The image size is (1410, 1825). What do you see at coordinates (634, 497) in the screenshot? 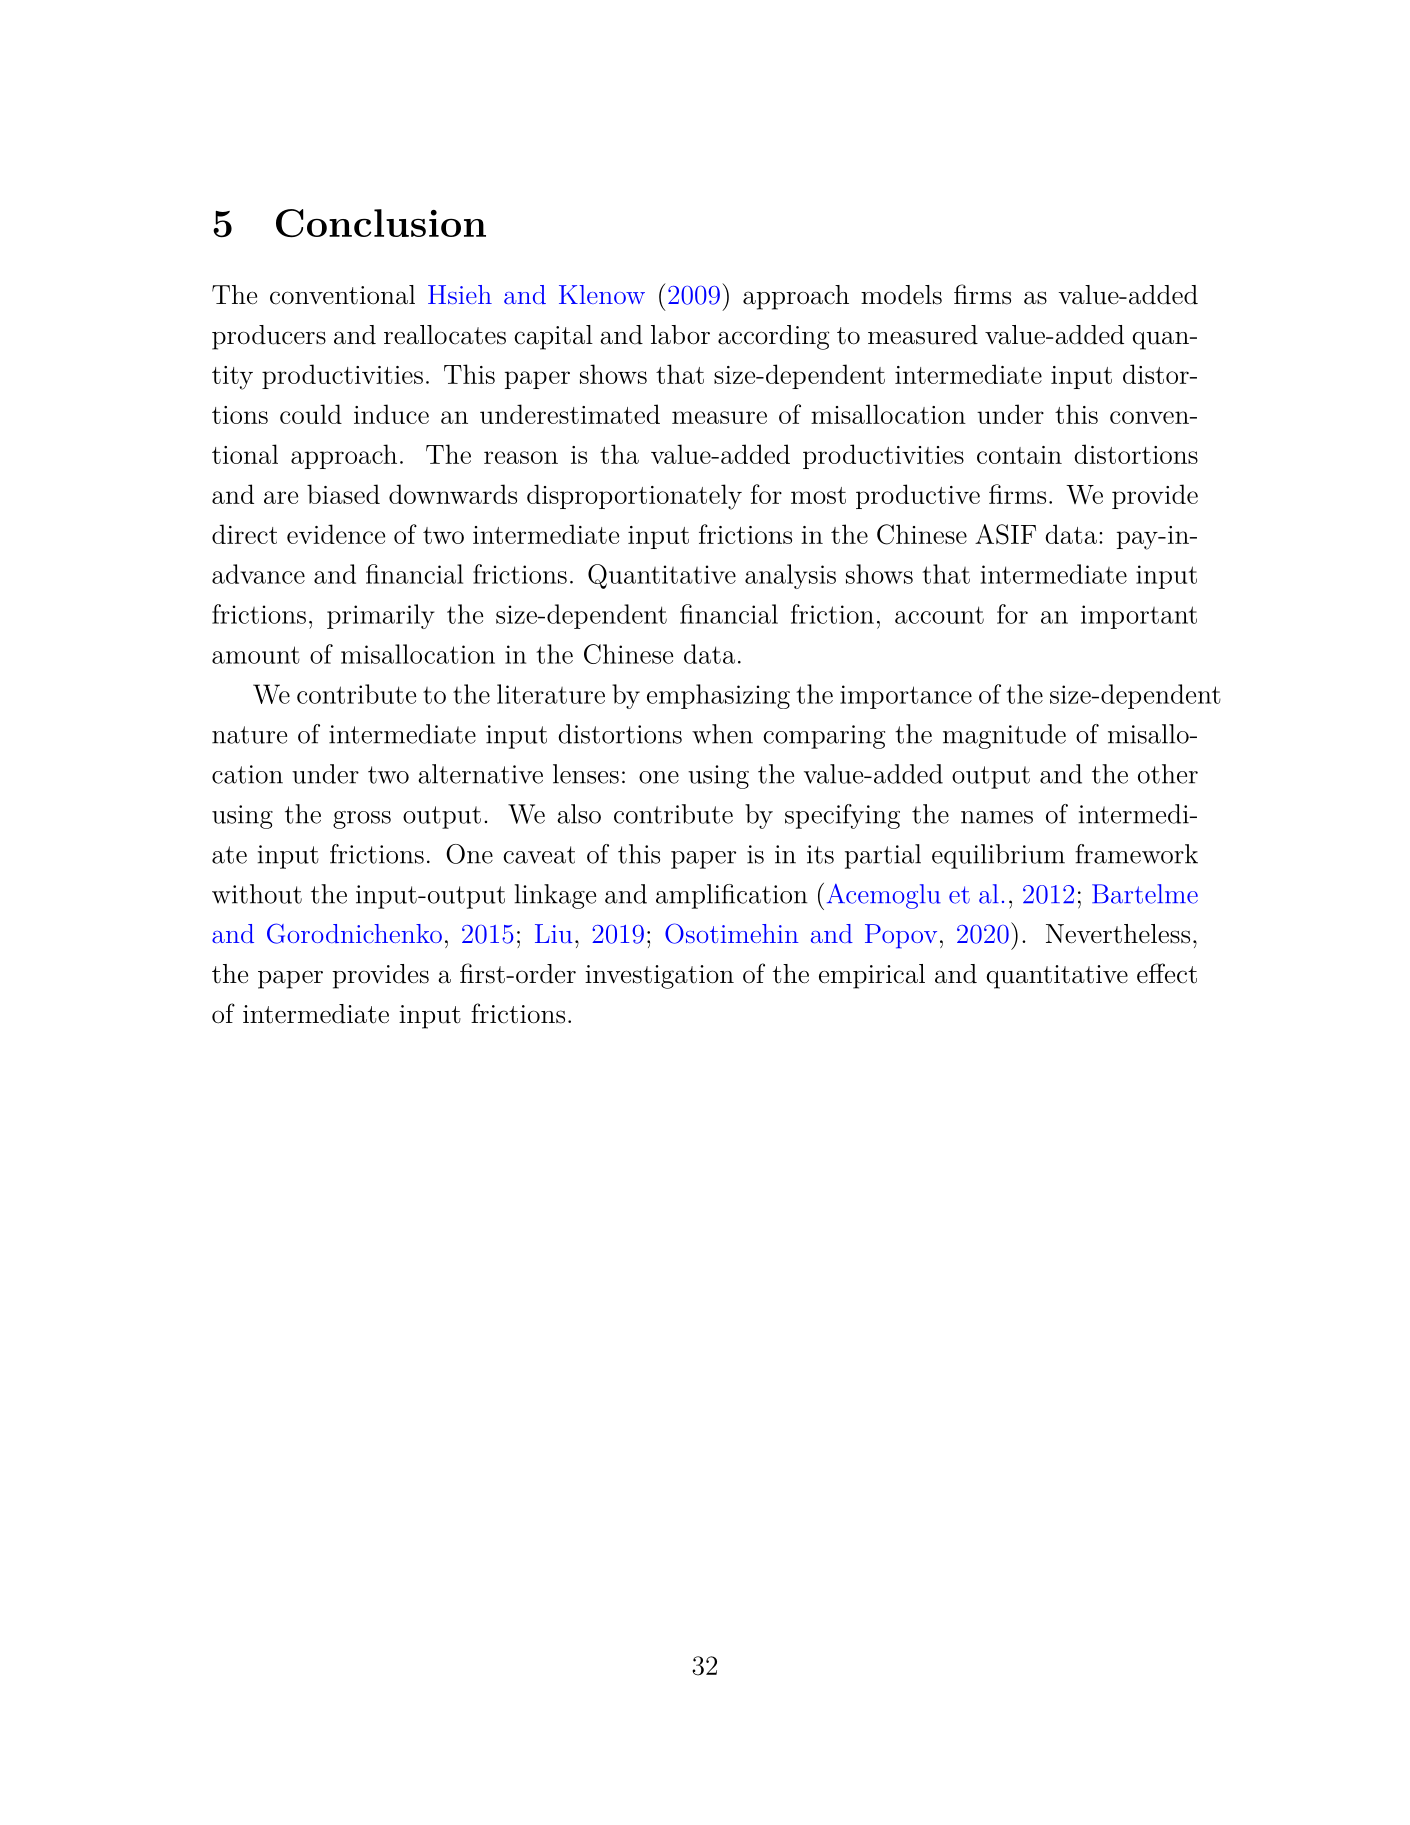
I see `disproportionately` at bounding box center [634, 497].
